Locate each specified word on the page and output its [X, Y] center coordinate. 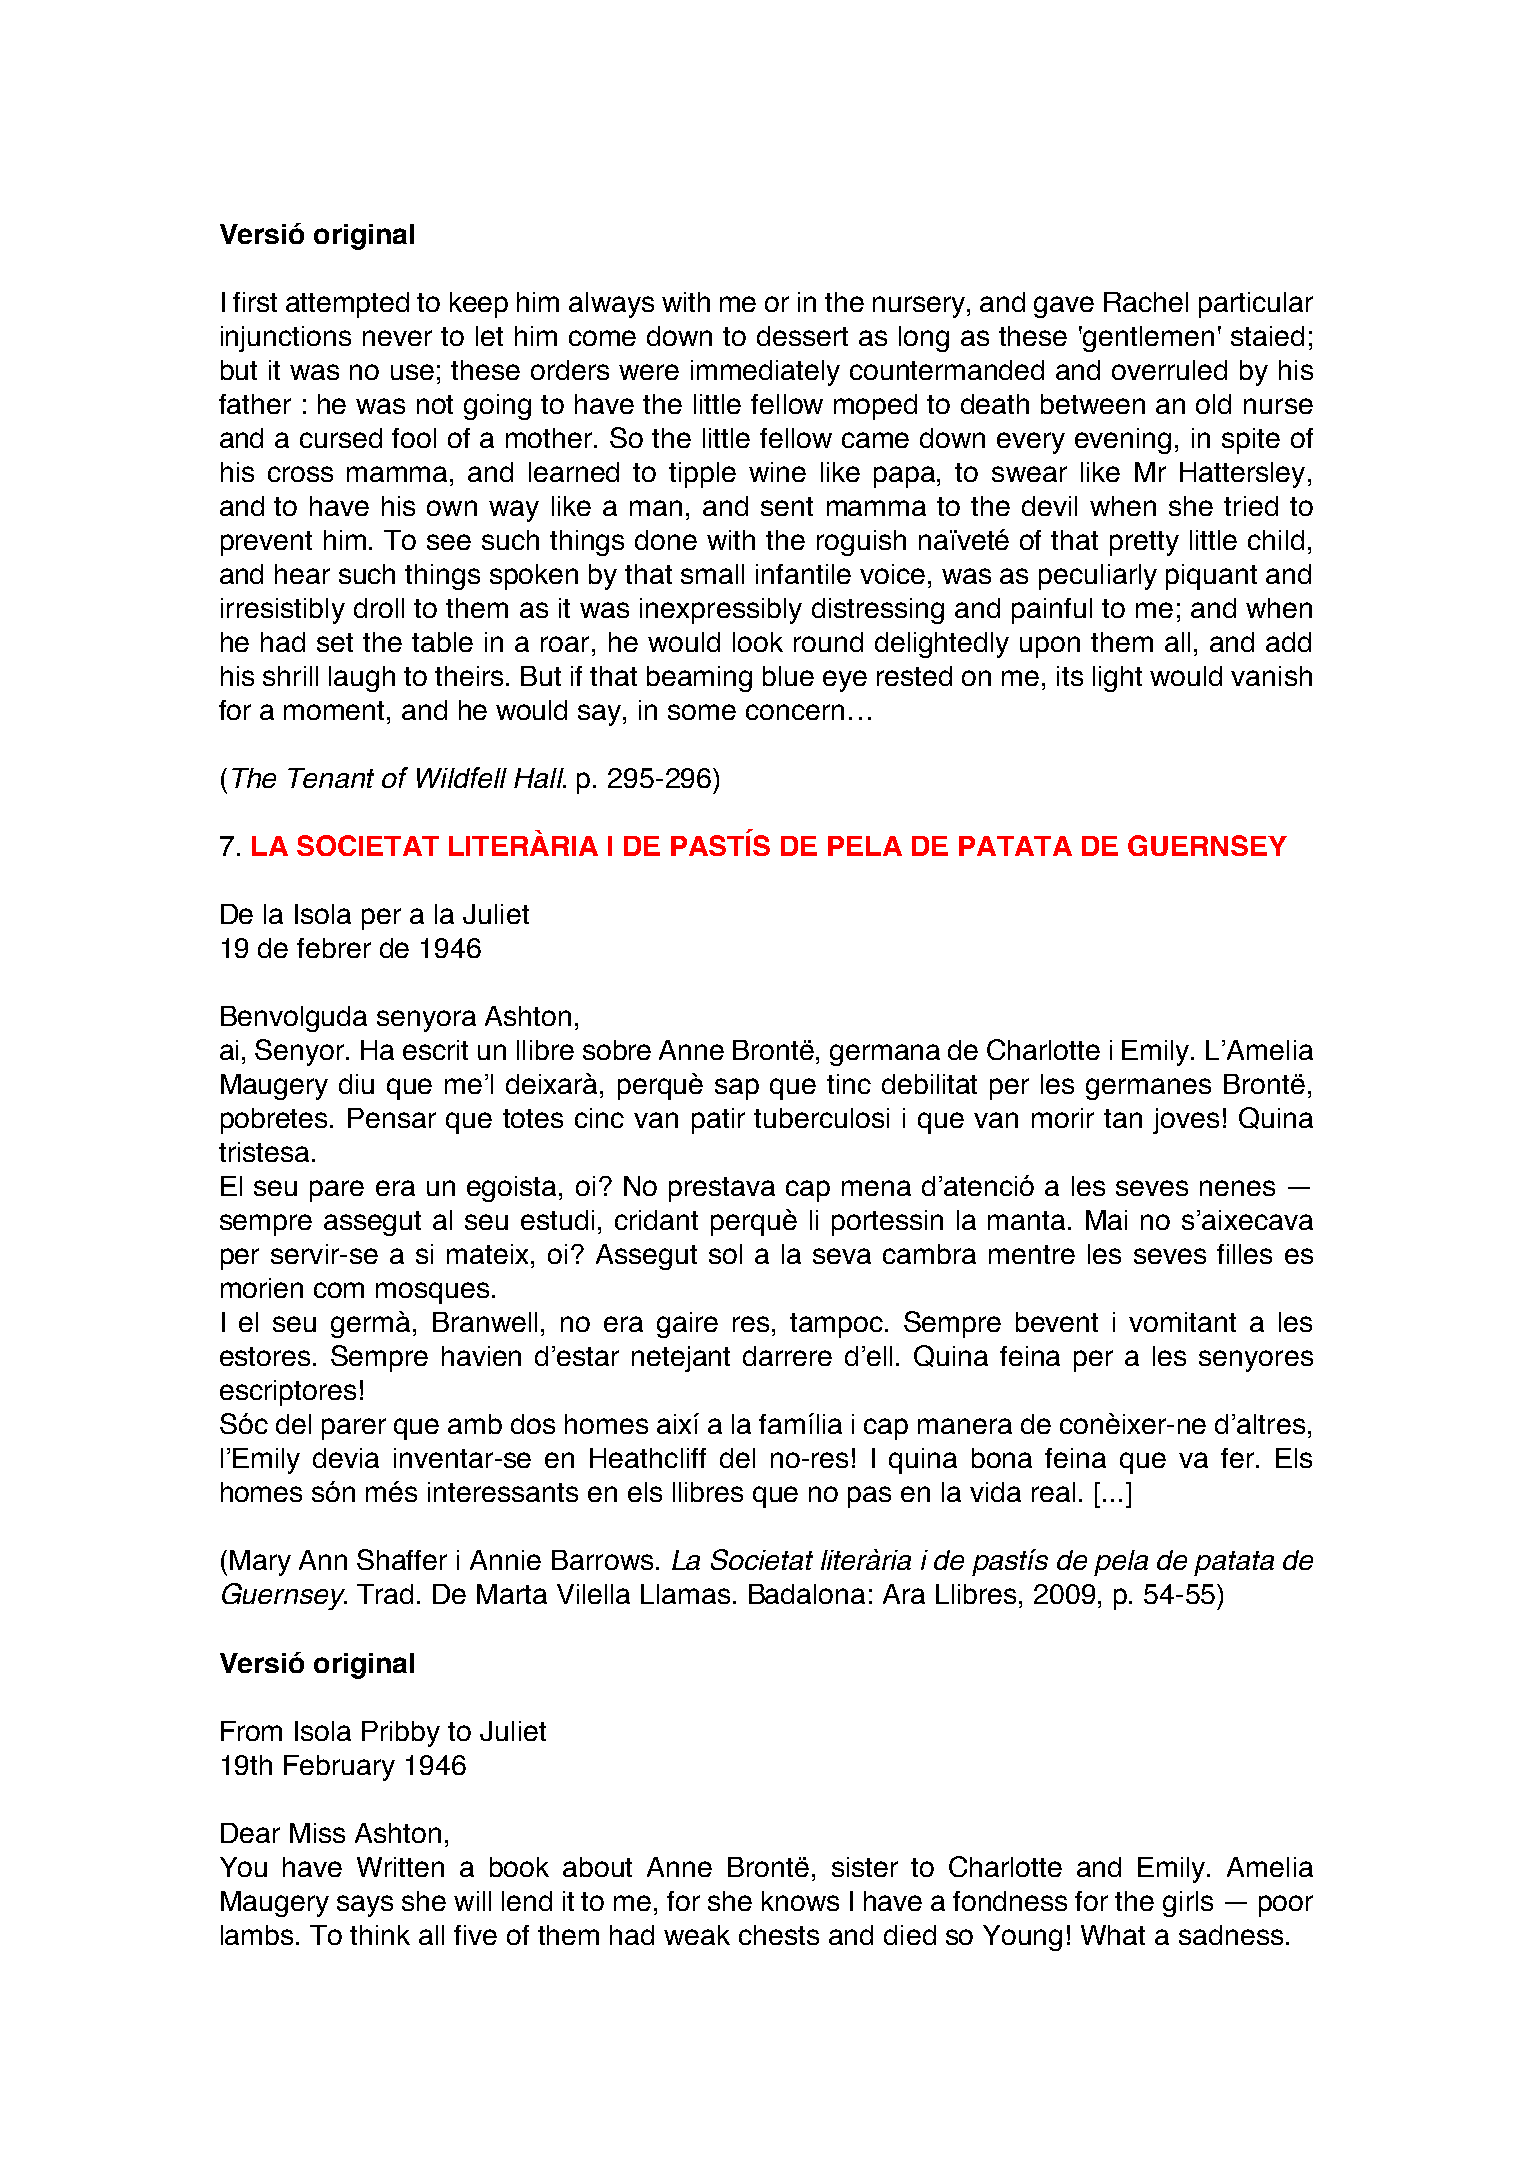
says [365, 1906]
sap [737, 1089]
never [397, 338]
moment [336, 710]
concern [795, 712]
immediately [765, 373]
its [1070, 676]
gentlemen [1148, 339]
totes [533, 1118]
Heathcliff [648, 1458]
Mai [1106, 1220]
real [1053, 1492]
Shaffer [402, 1559]
